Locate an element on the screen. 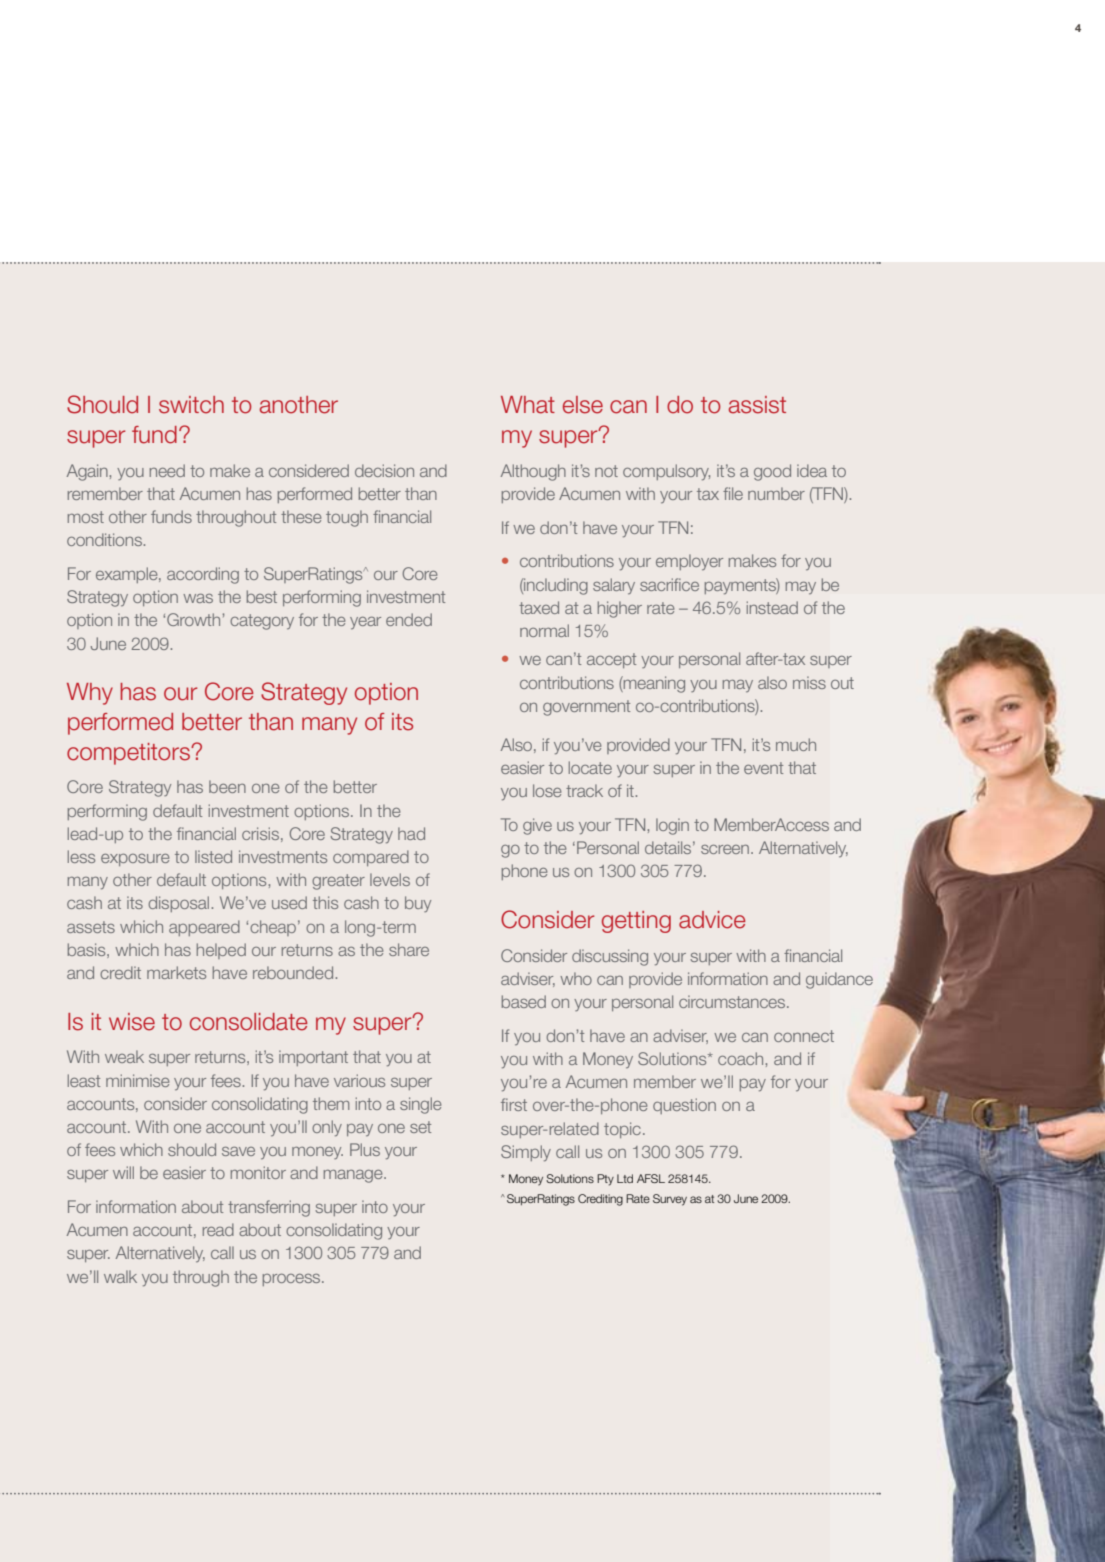  manage is located at coordinates (354, 1176).
